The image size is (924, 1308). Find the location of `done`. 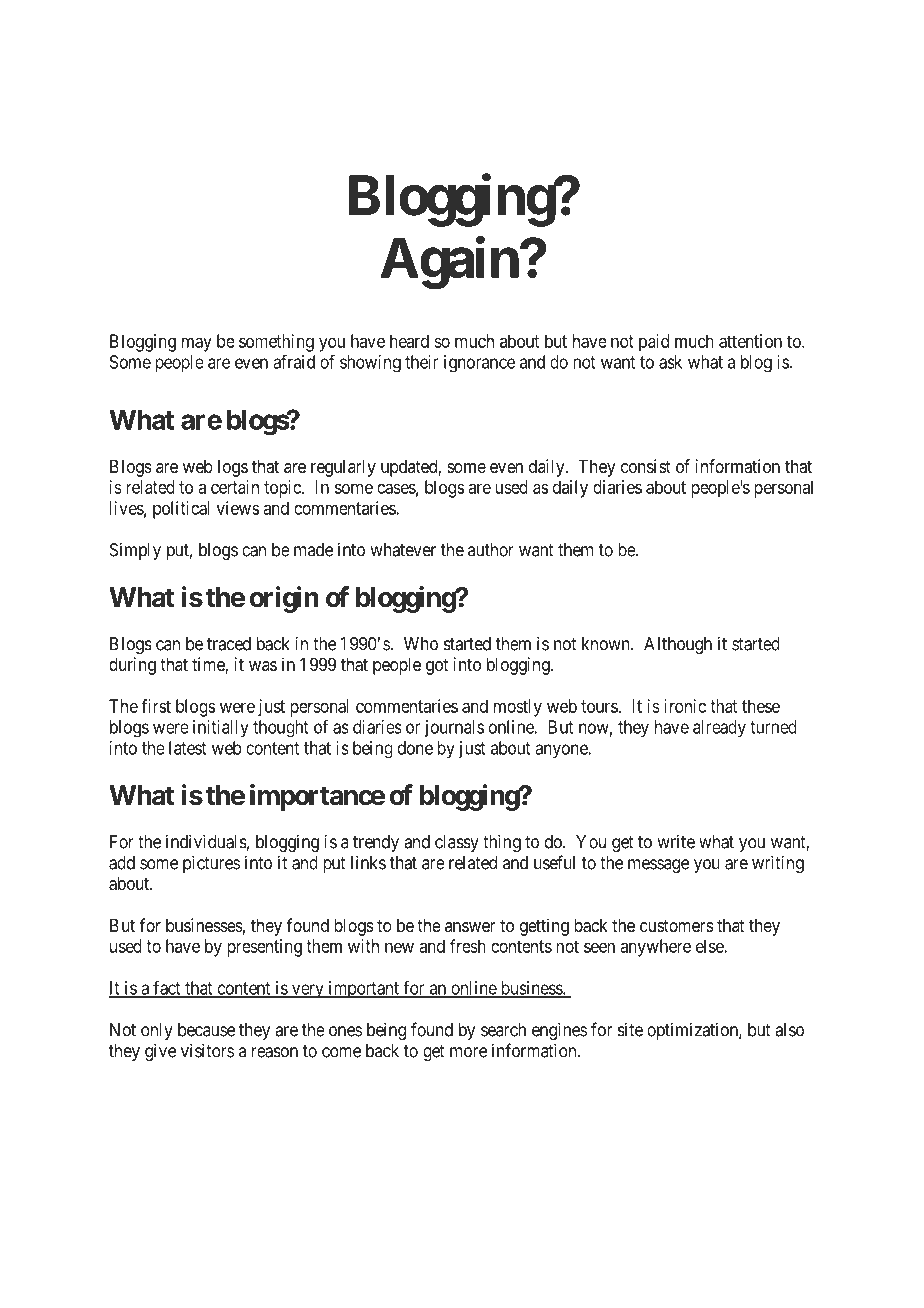

done is located at coordinates (415, 748).
